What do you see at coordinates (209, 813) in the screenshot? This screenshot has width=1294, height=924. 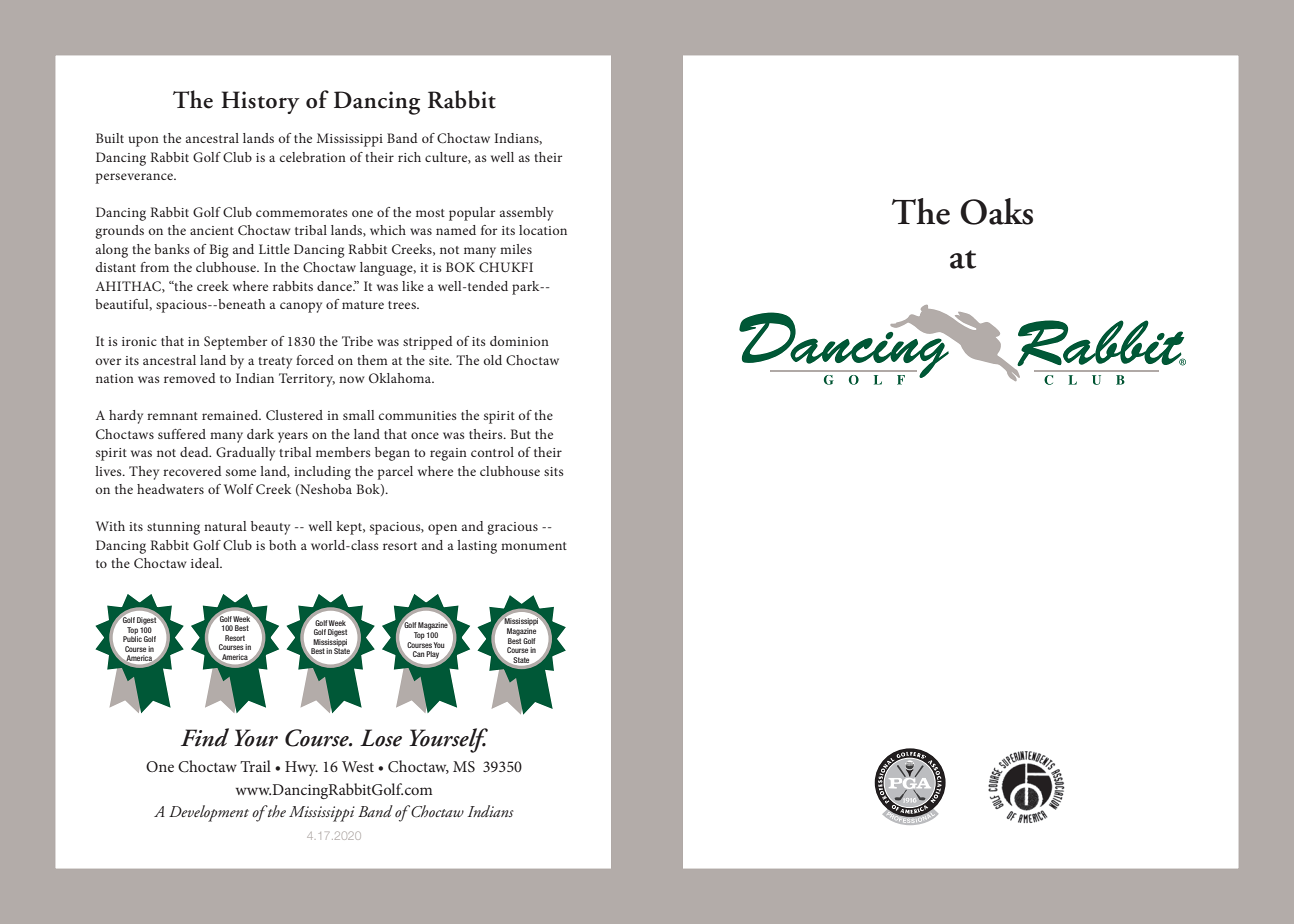 I see `Development` at bounding box center [209, 813].
